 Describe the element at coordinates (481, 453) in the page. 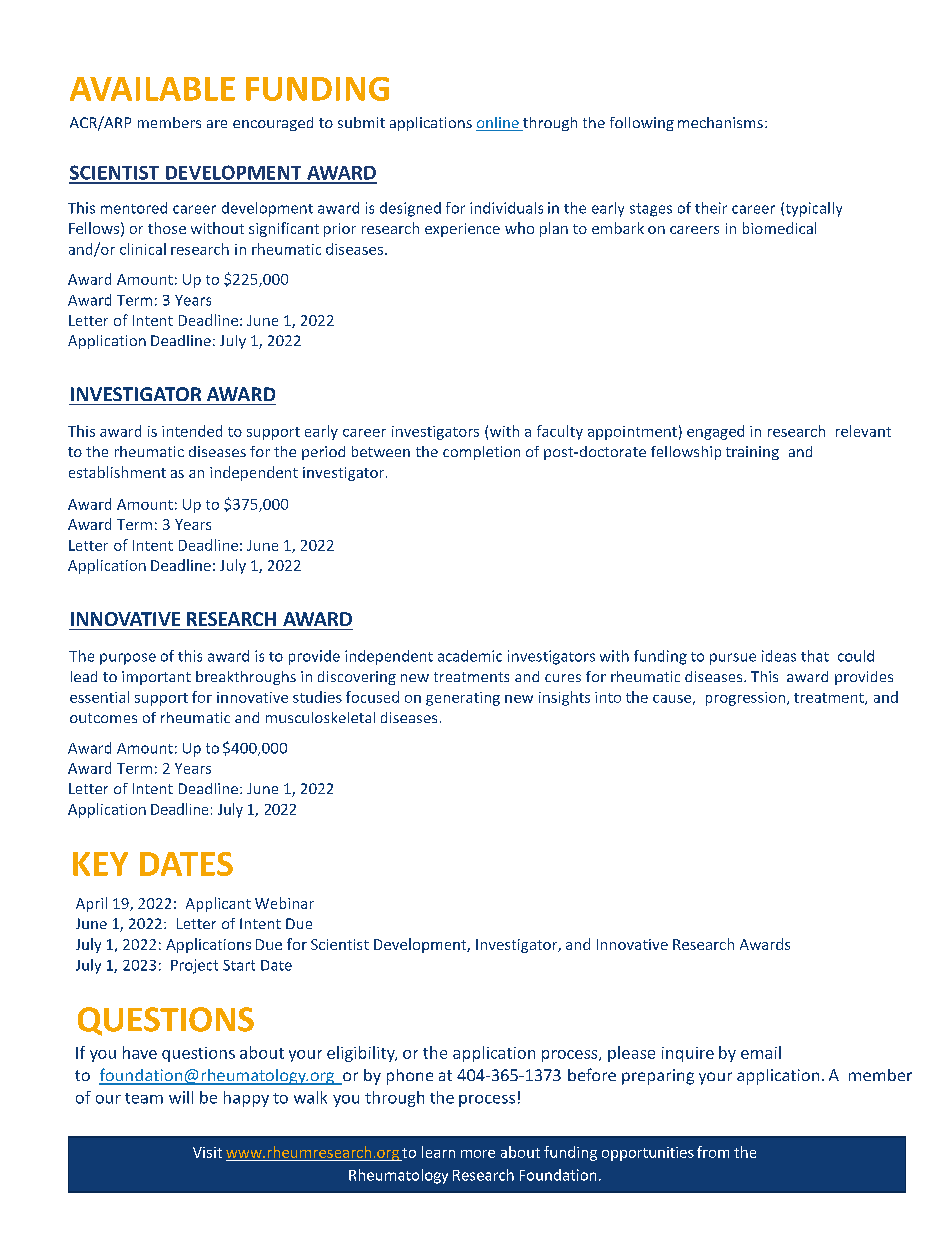

I see `completion` at that location.
